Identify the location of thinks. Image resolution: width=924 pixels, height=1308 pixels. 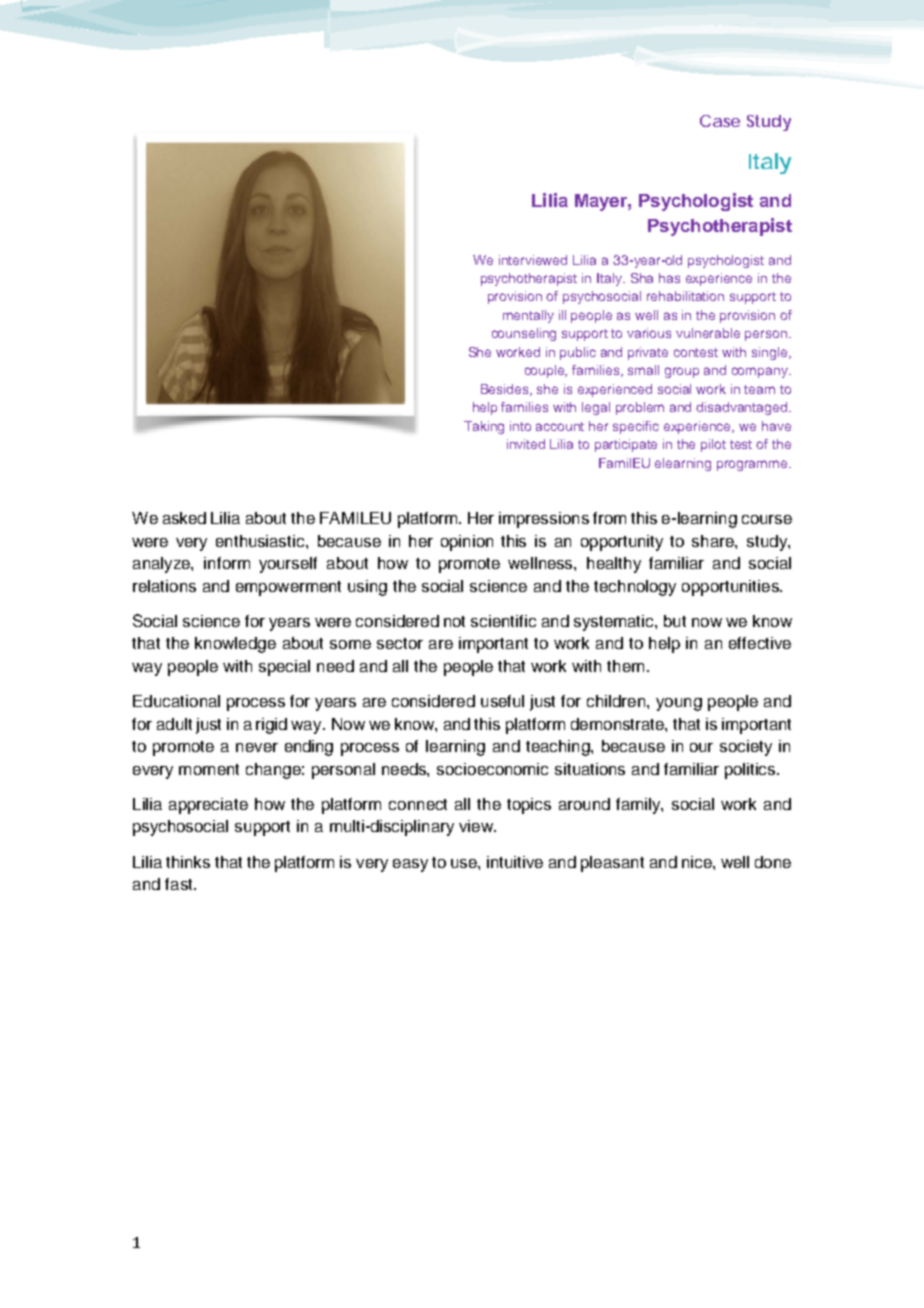
(188, 862).
